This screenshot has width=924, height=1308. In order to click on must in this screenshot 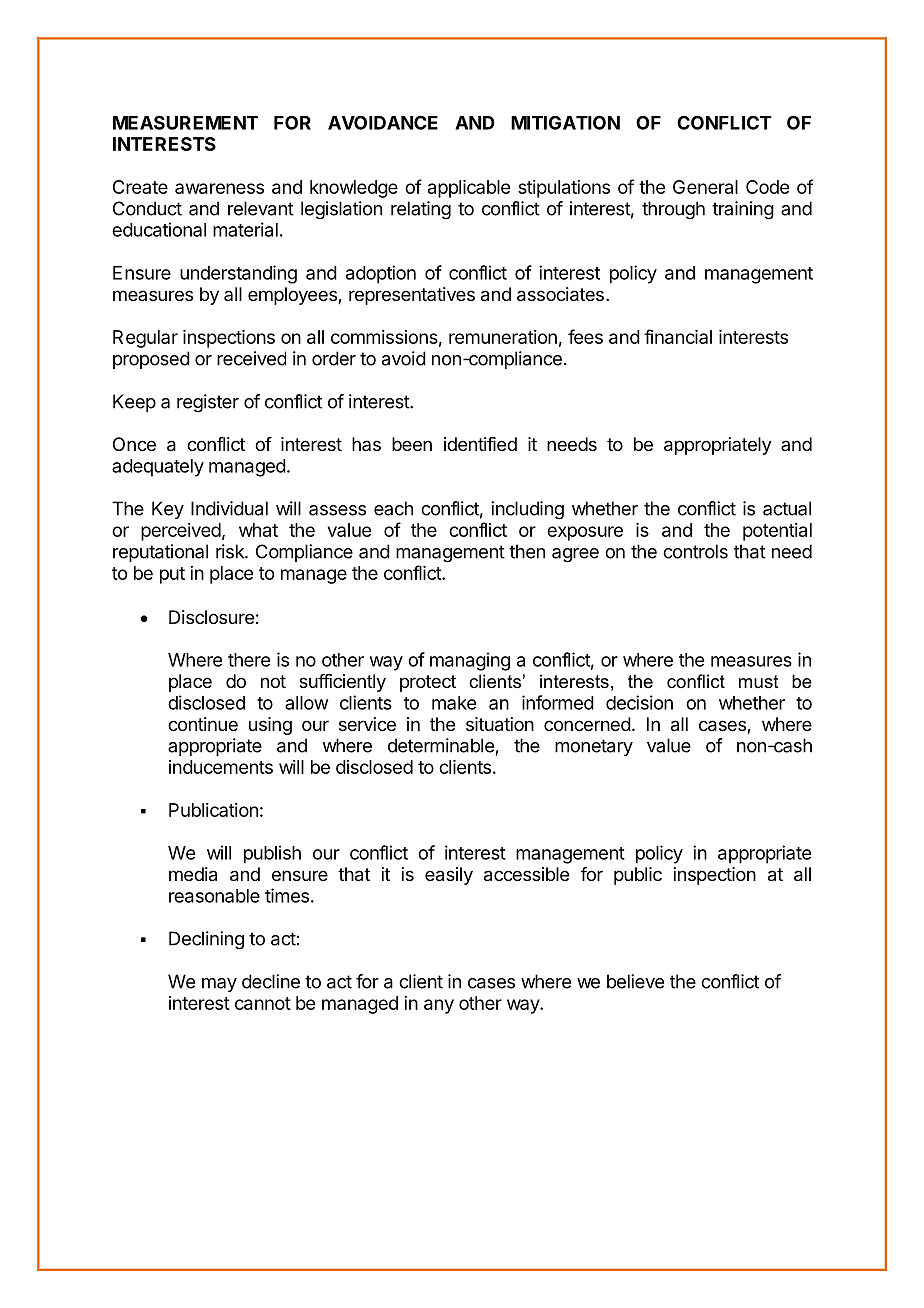, I will do `click(759, 681)`.
